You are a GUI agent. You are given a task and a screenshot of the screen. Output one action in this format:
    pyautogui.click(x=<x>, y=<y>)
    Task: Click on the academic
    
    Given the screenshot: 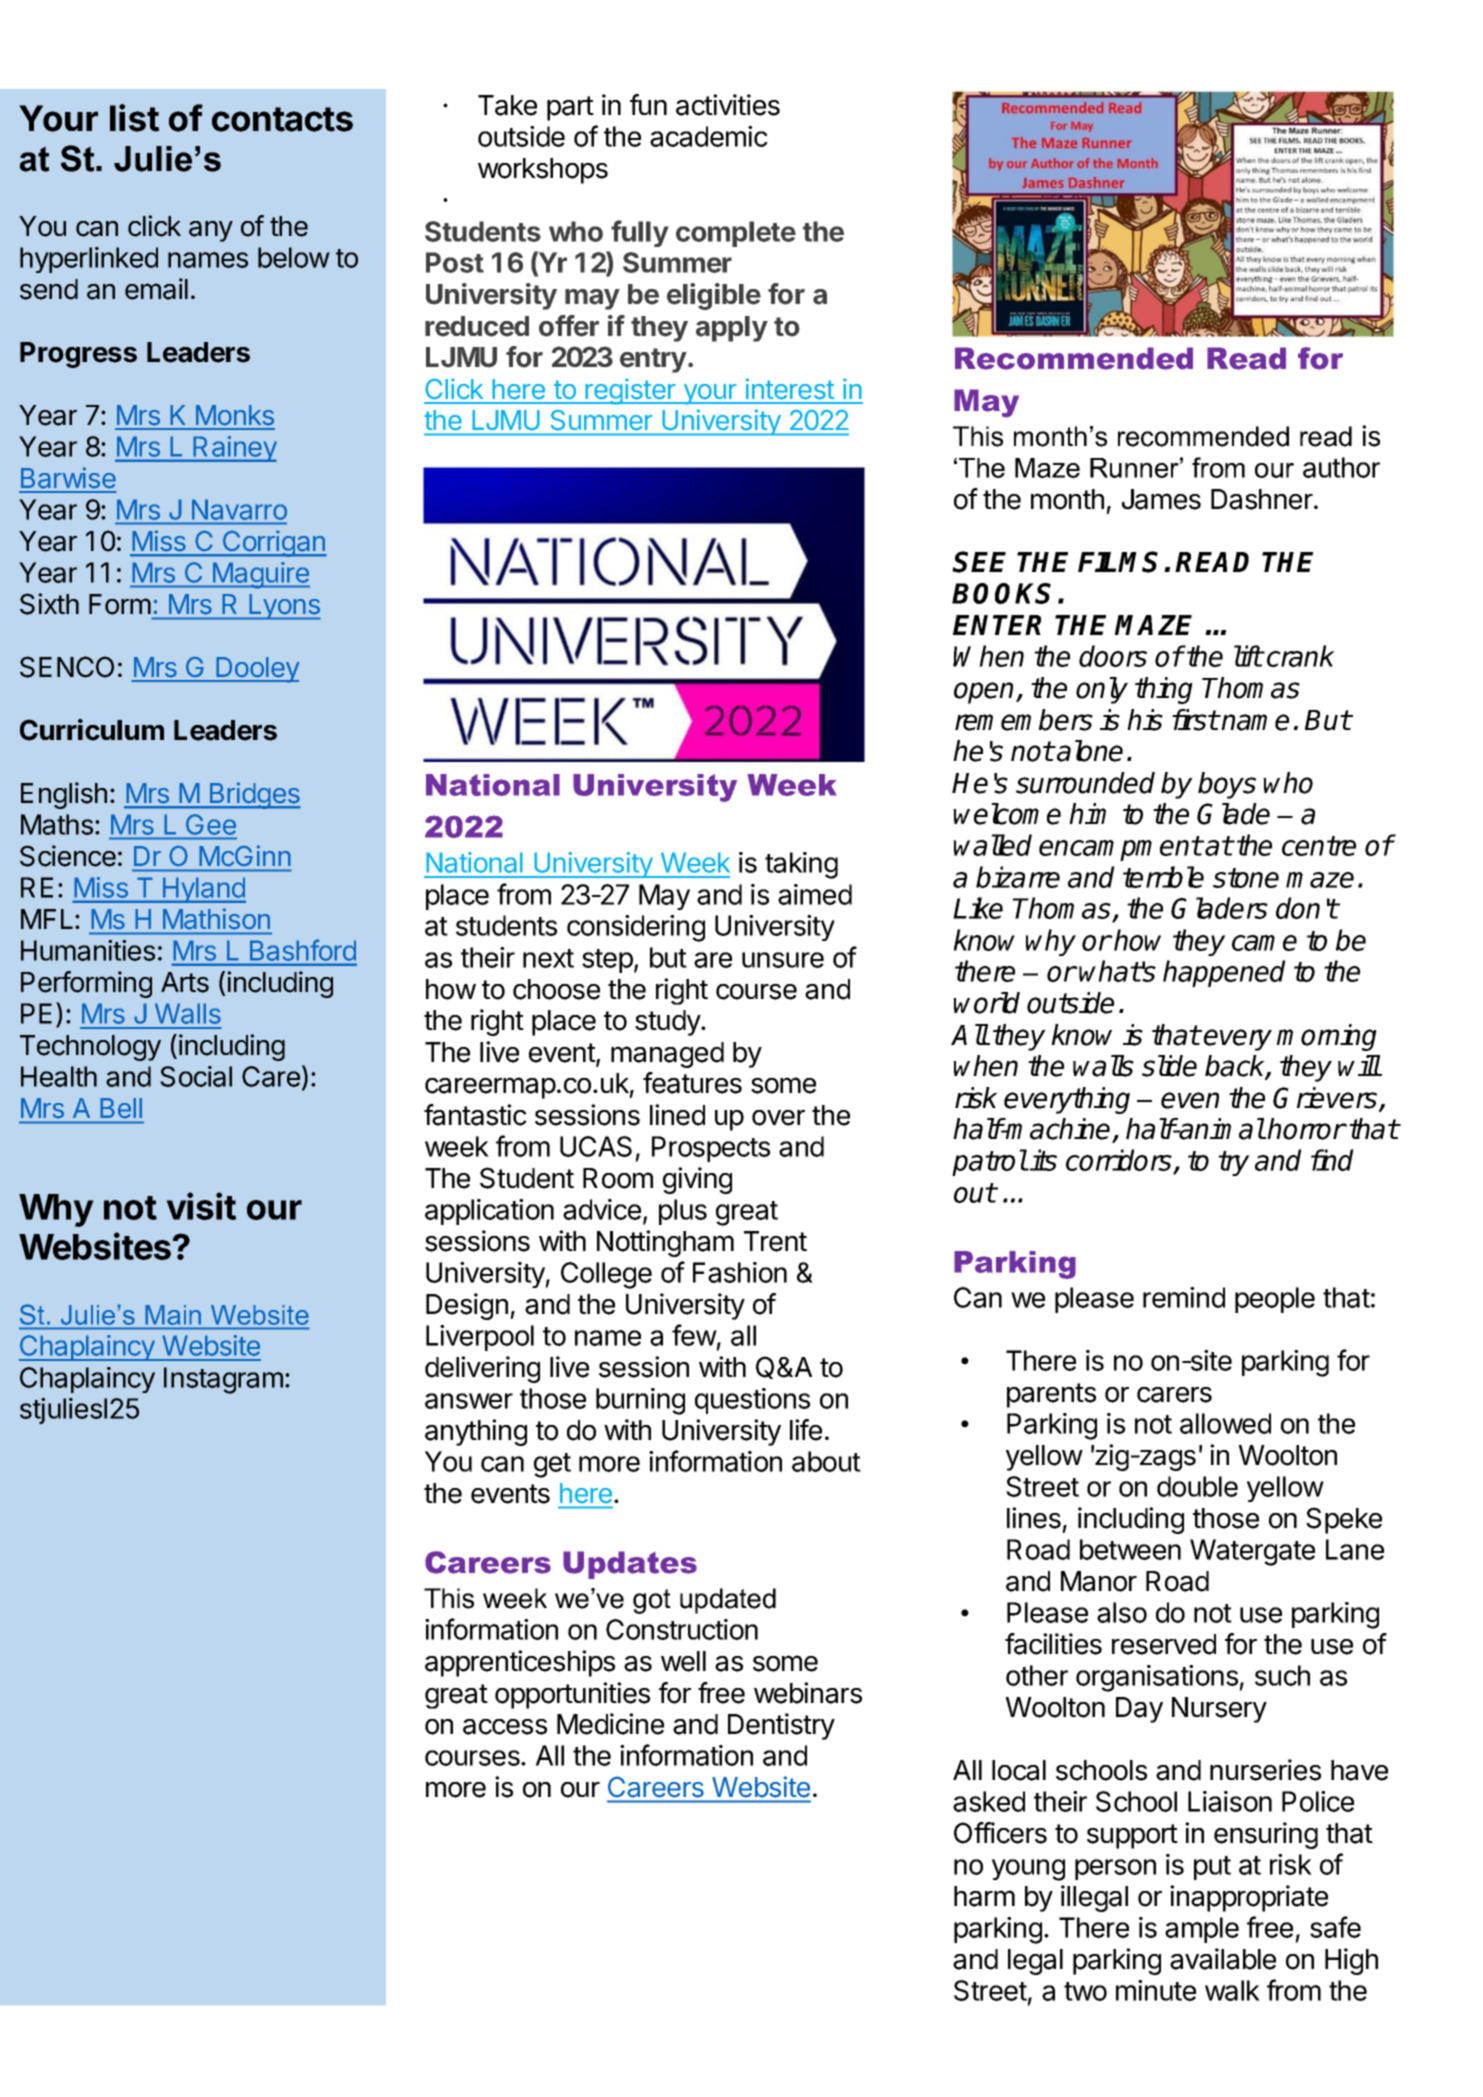 What is the action you would take?
    pyautogui.click(x=709, y=136)
